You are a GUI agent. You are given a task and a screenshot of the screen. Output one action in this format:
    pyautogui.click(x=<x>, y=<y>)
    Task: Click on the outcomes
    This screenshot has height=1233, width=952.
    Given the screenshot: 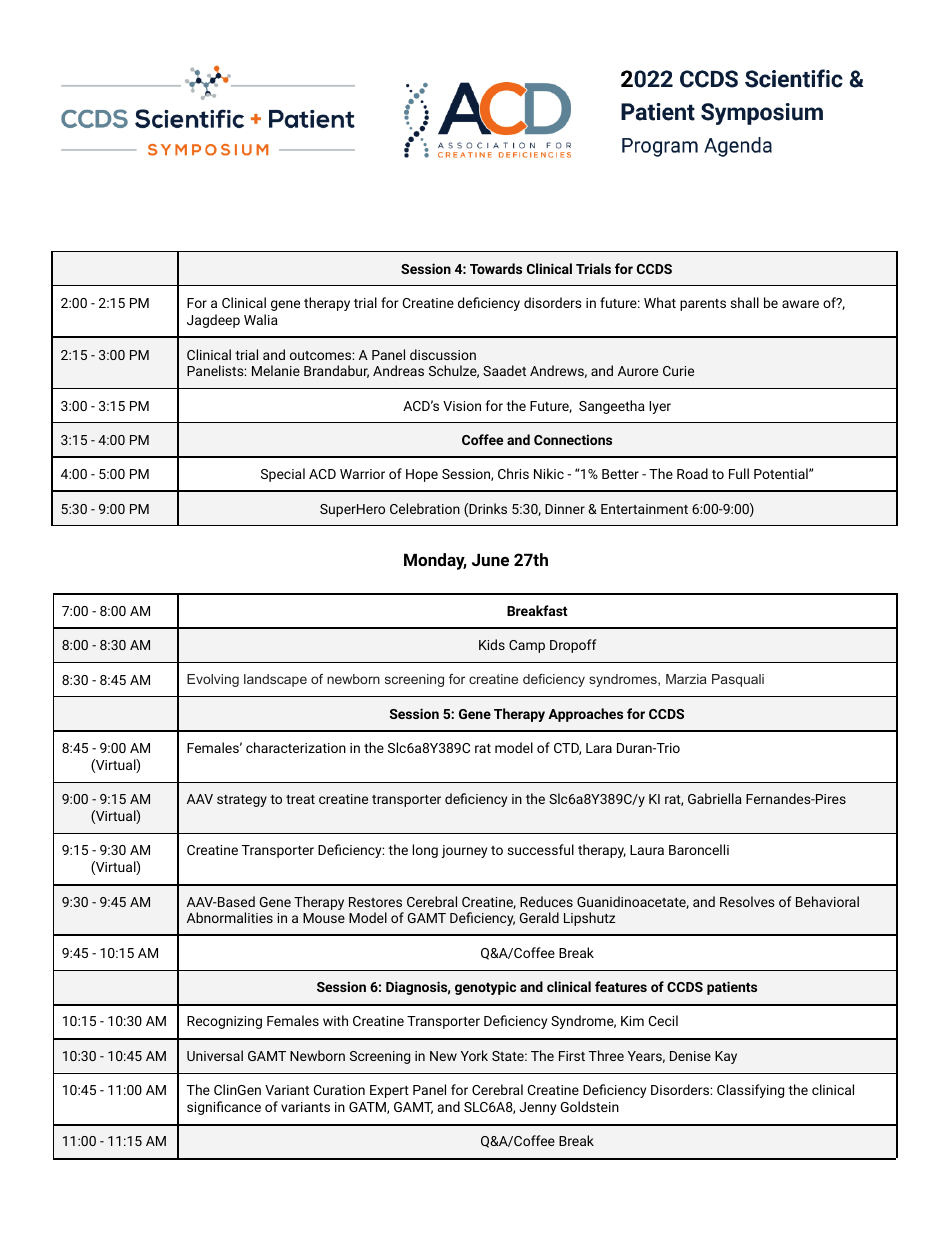 What is the action you would take?
    pyautogui.click(x=321, y=355)
